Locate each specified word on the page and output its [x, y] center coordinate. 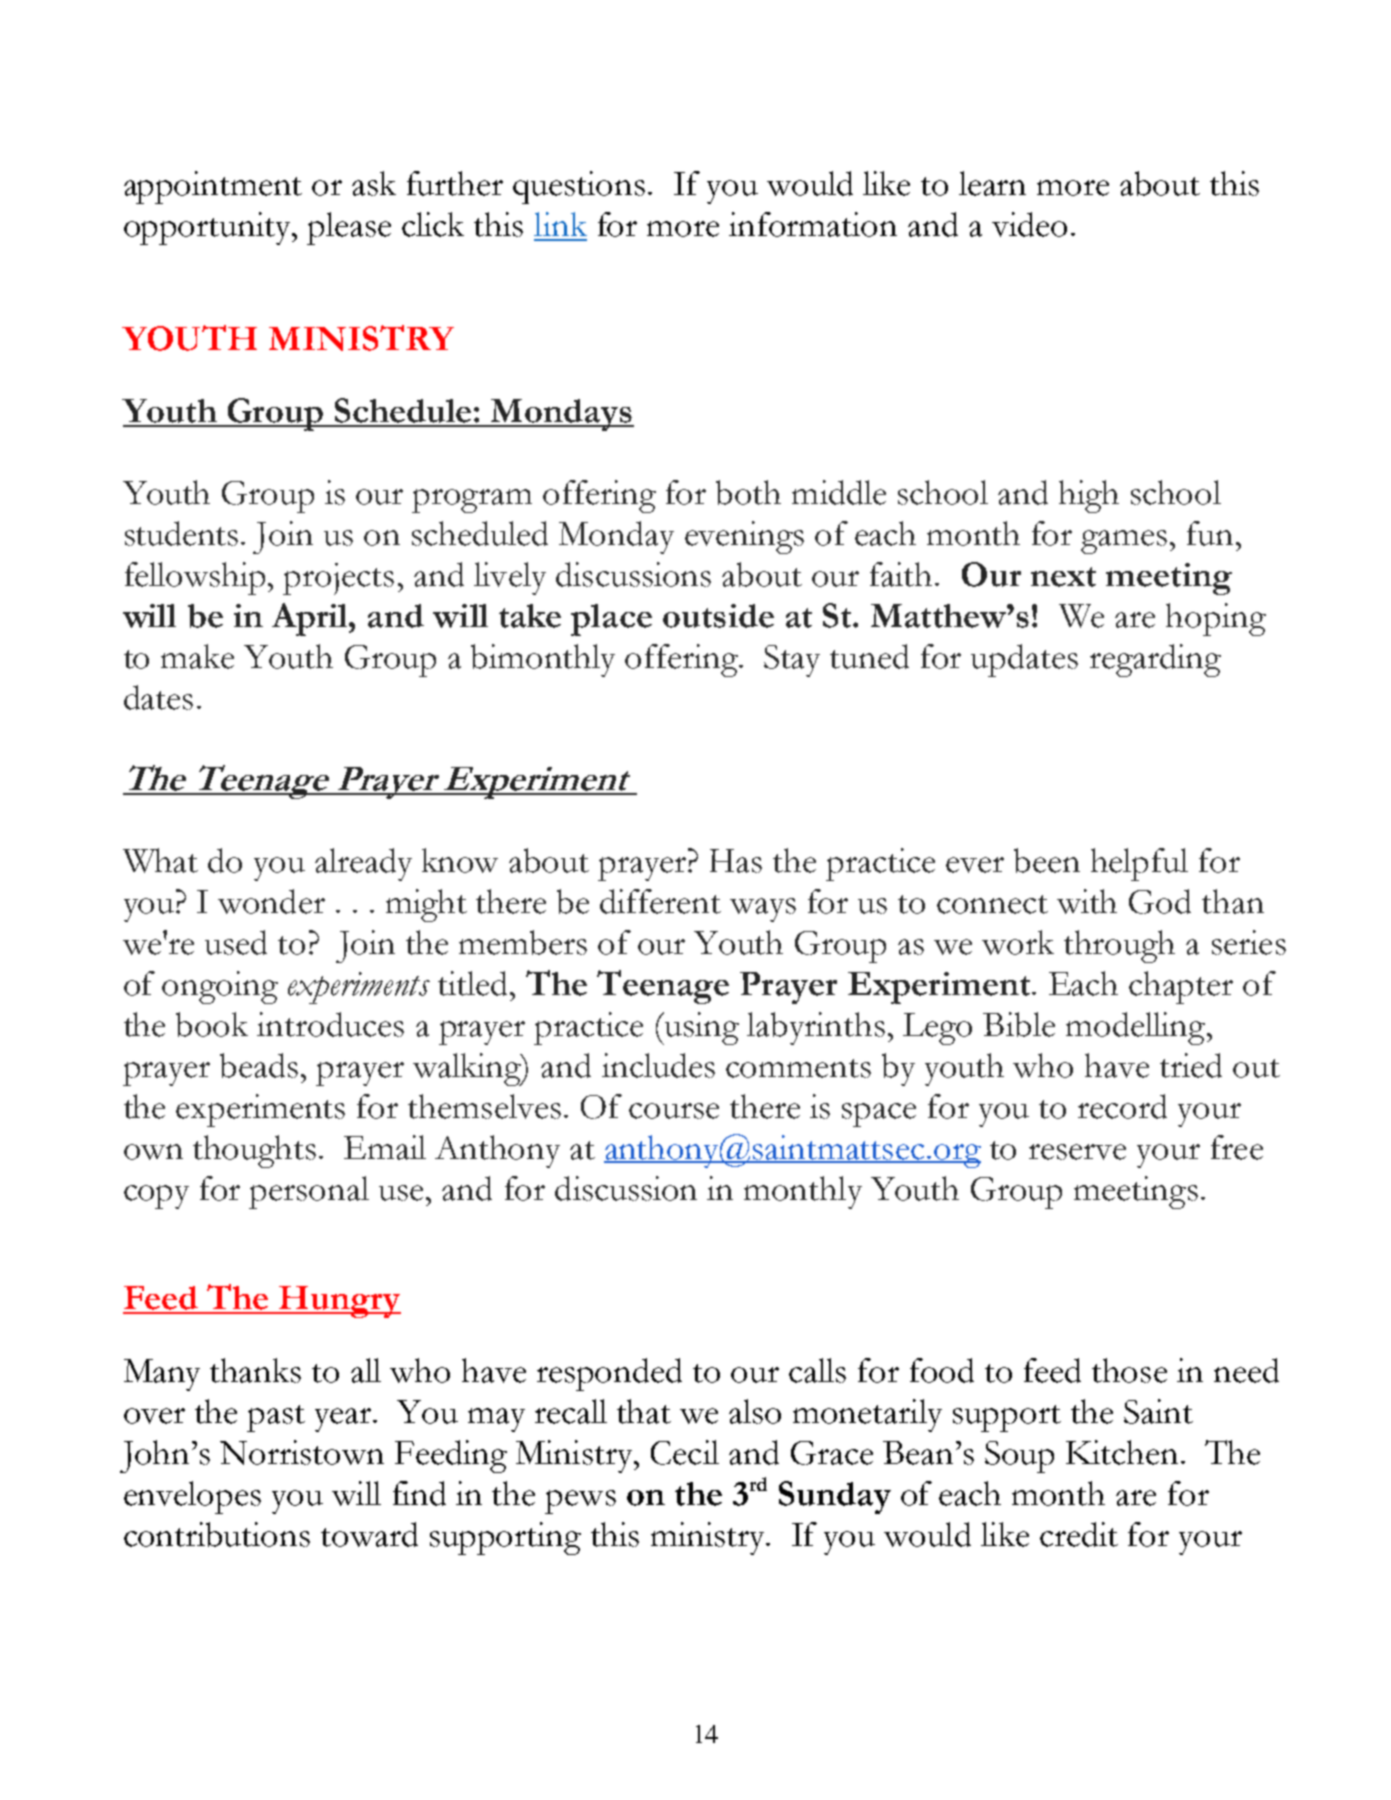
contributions [217, 1534]
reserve [1077, 1152]
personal [309, 1192]
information [813, 224]
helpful [1139, 864]
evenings [744, 537]
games [1124, 542]
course [674, 1111]
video [1029, 224]
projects [338, 579]
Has [736, 861]
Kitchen [1122, 1452]
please [349, 228]
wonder [271, 901]
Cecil [685, 1452]
